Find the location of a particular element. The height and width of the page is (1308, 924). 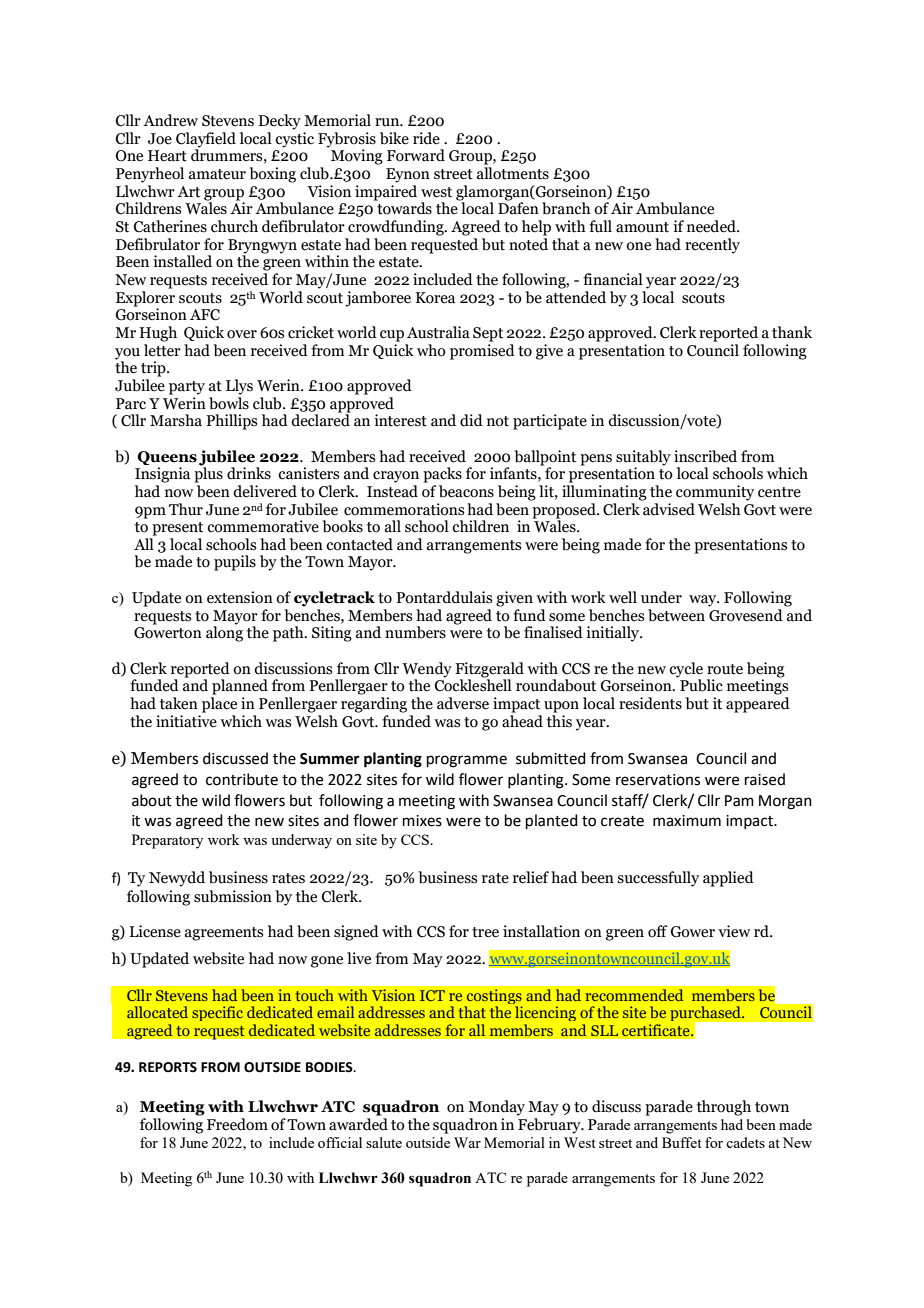

over is located at coordinates (242, 334).
